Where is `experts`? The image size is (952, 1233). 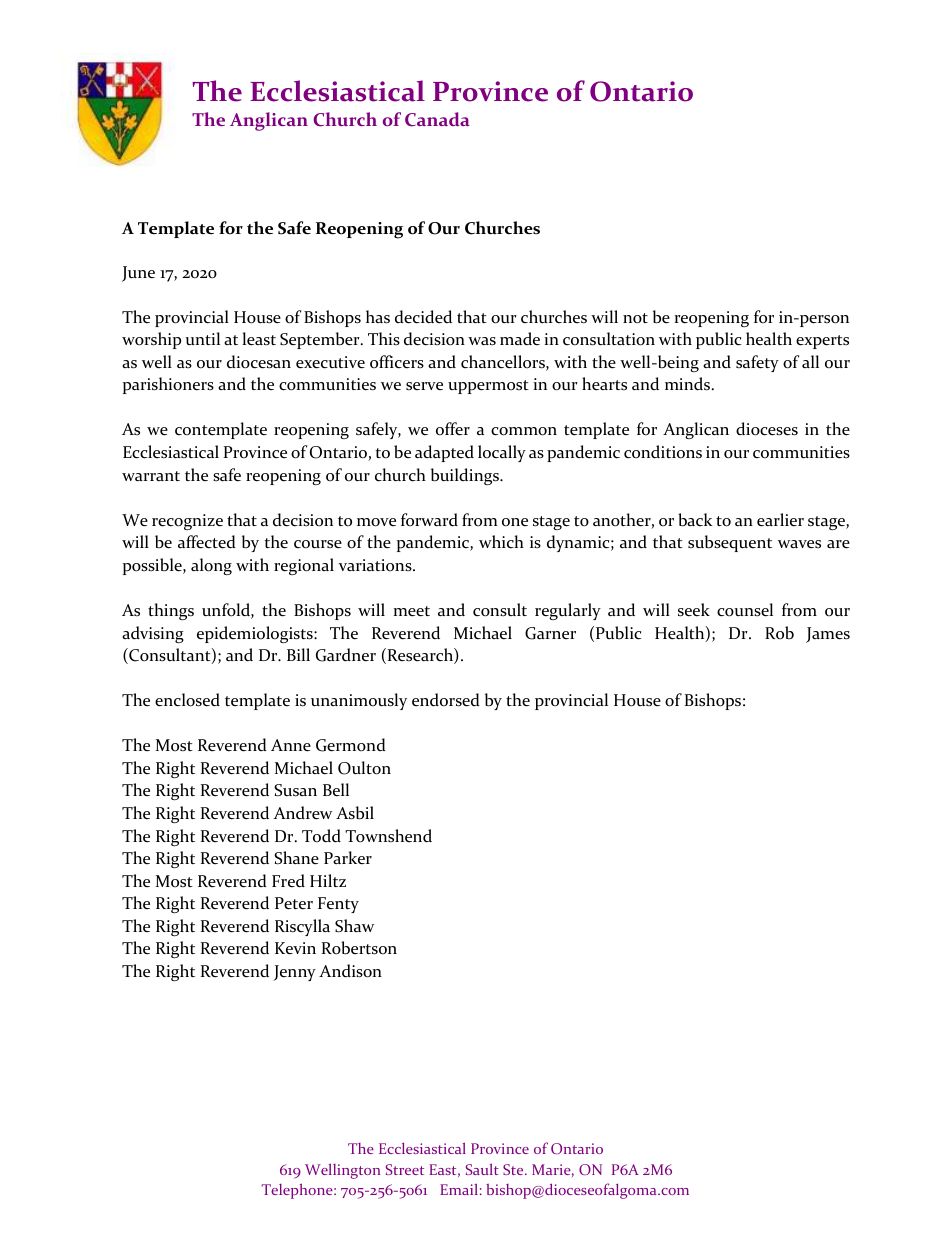
experts is located at coordinates (822, 342).
